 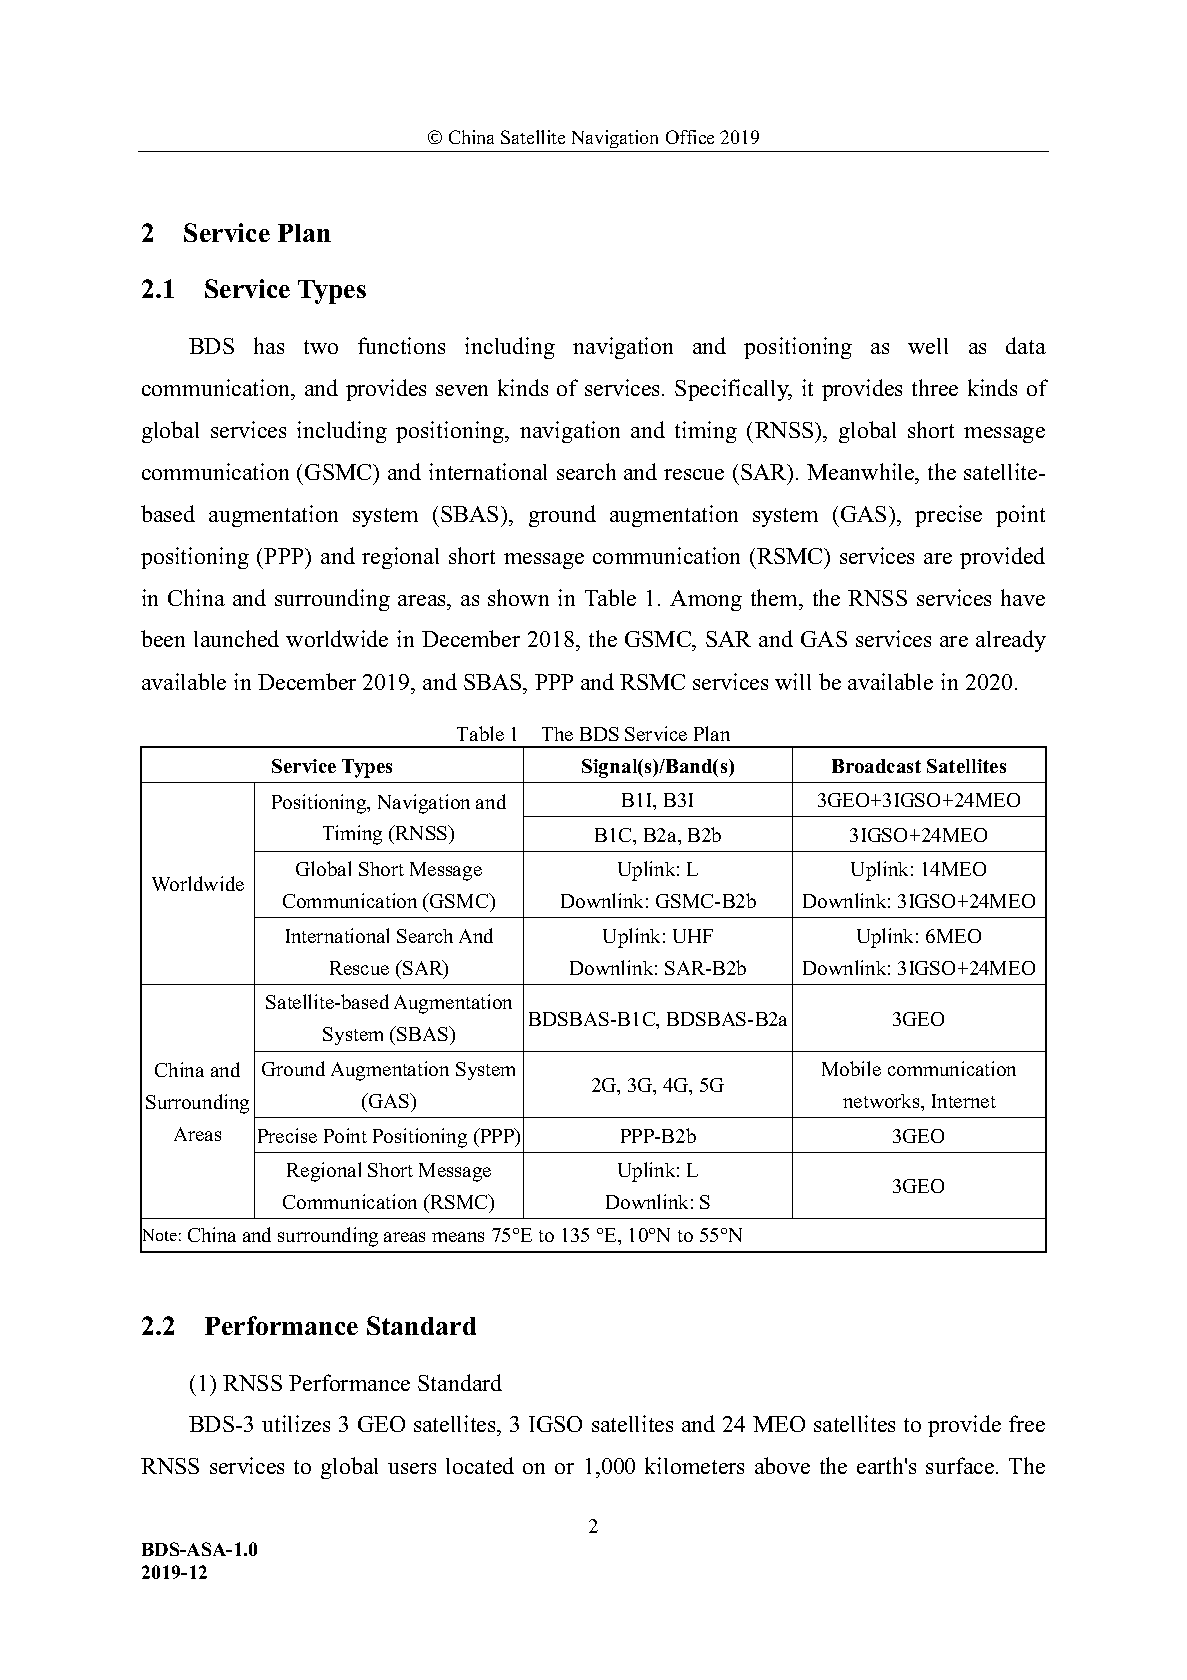 I want to click on kilometers, so click(x=694, y=1465).
